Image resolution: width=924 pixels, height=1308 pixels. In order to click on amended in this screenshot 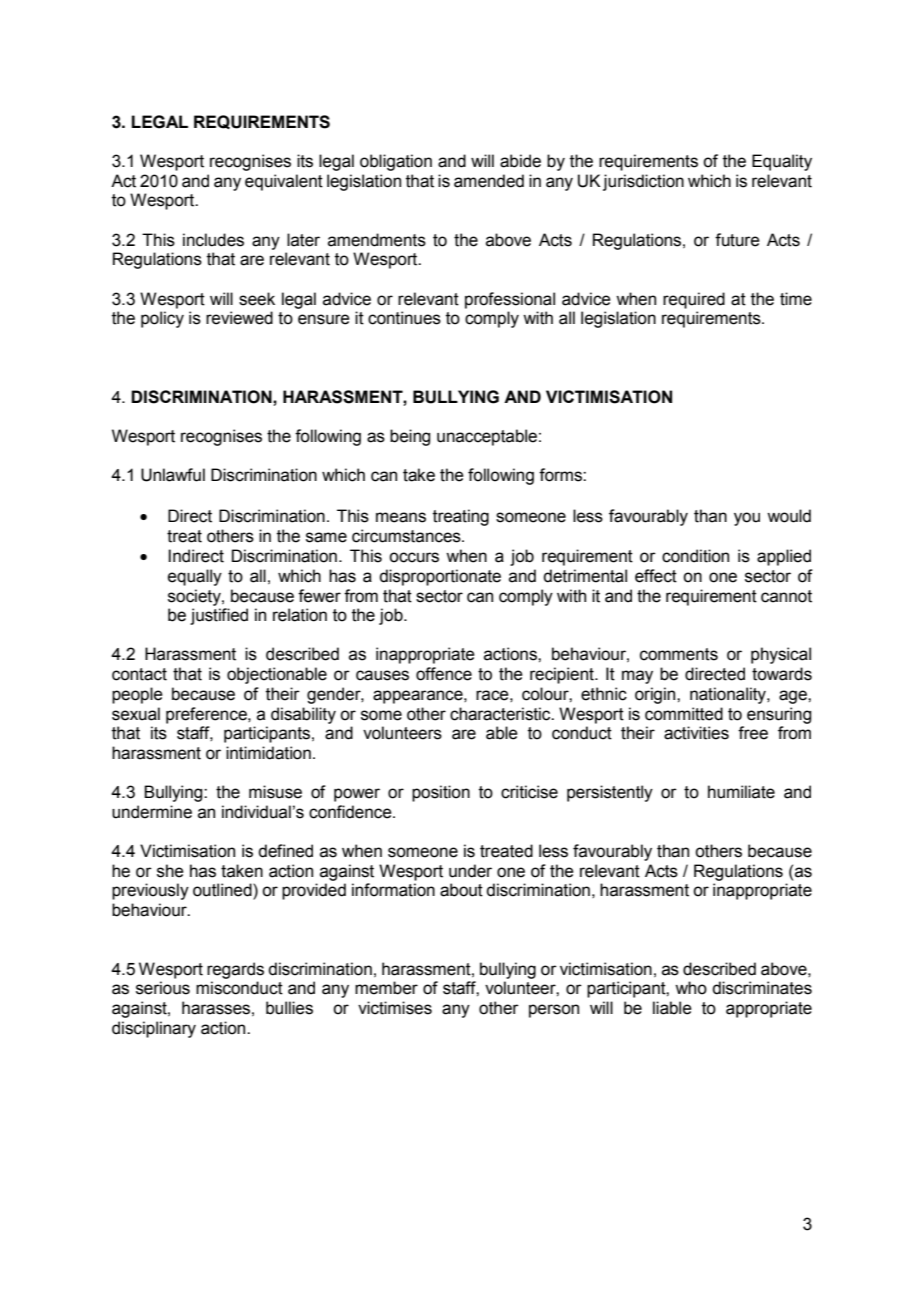, I will do `click(489, 181)`.
